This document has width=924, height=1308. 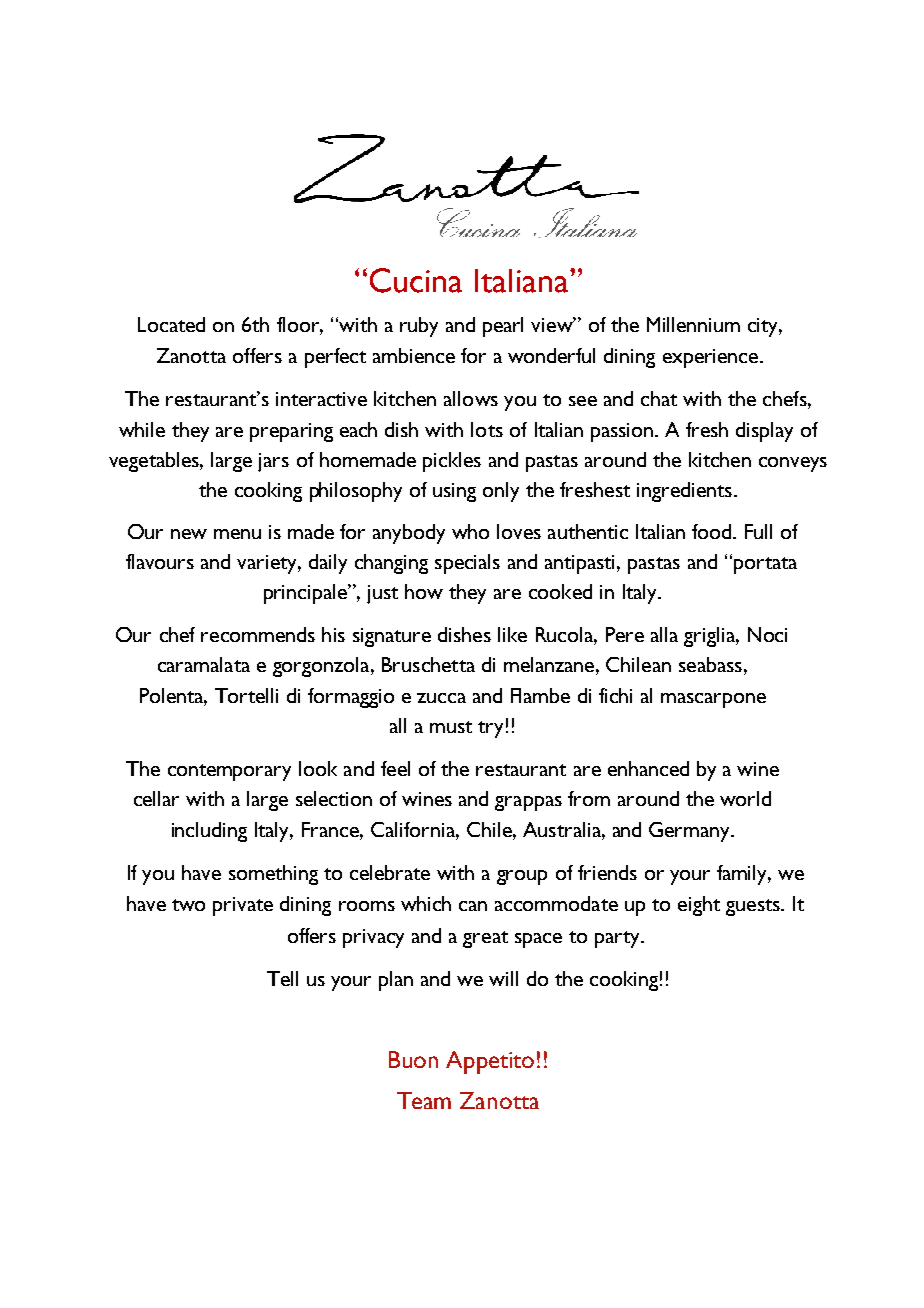 I want to click on including, so click(x=209, y=832).
